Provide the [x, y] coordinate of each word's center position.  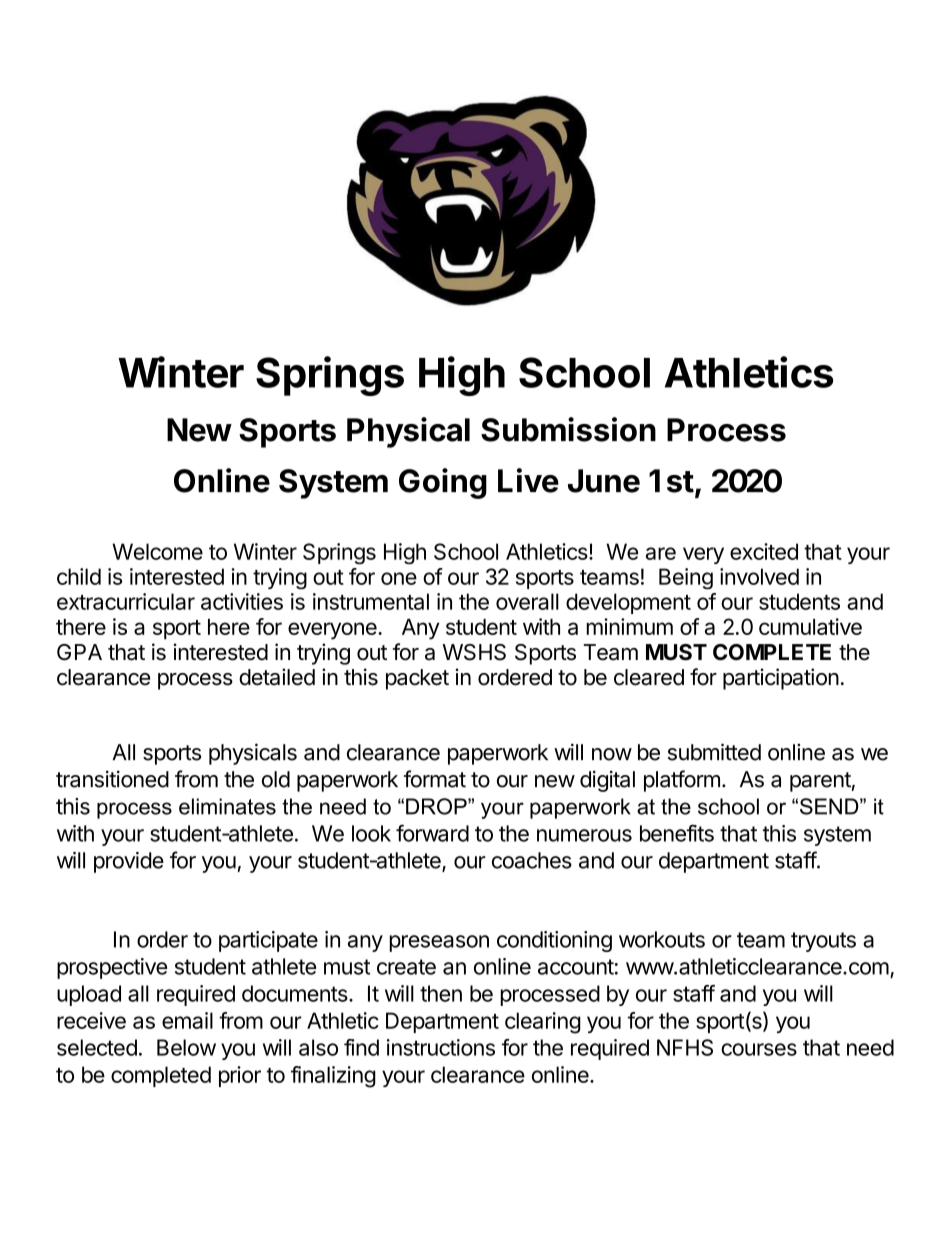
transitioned [112, 779]
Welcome [157, 551]
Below [186, 1047]
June [604, 481]
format [435, 779]
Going [443, 483]
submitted [714, 752]
